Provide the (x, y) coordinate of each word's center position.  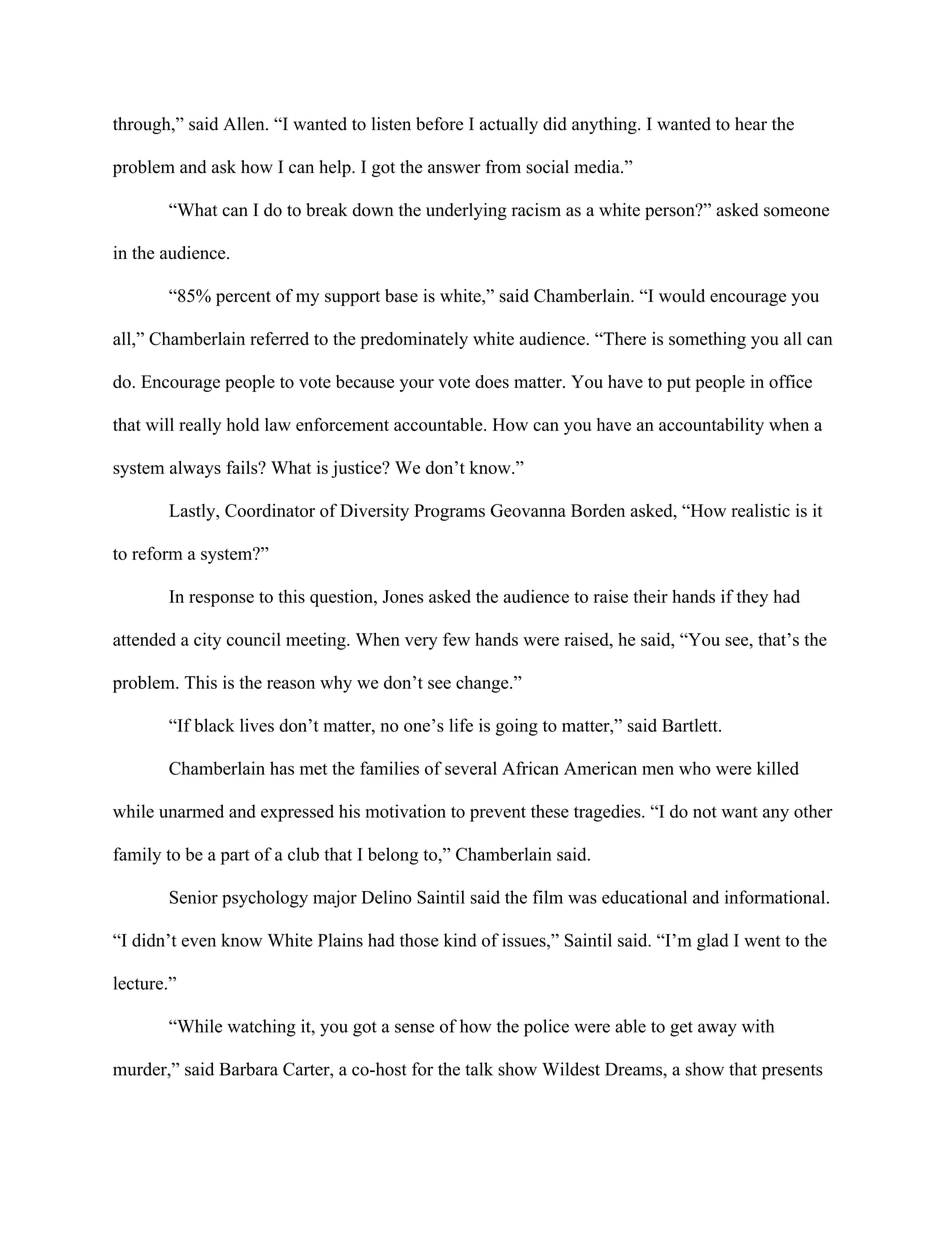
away (717, 1030)
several (471, 768)
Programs (449, 512)
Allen (245, 124)
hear (751, 124)
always (195, 469)
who (695, 768)
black (214, 725)
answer (454, 169)
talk (479, 1069)
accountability (711, 426)
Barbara (249, 1069)
